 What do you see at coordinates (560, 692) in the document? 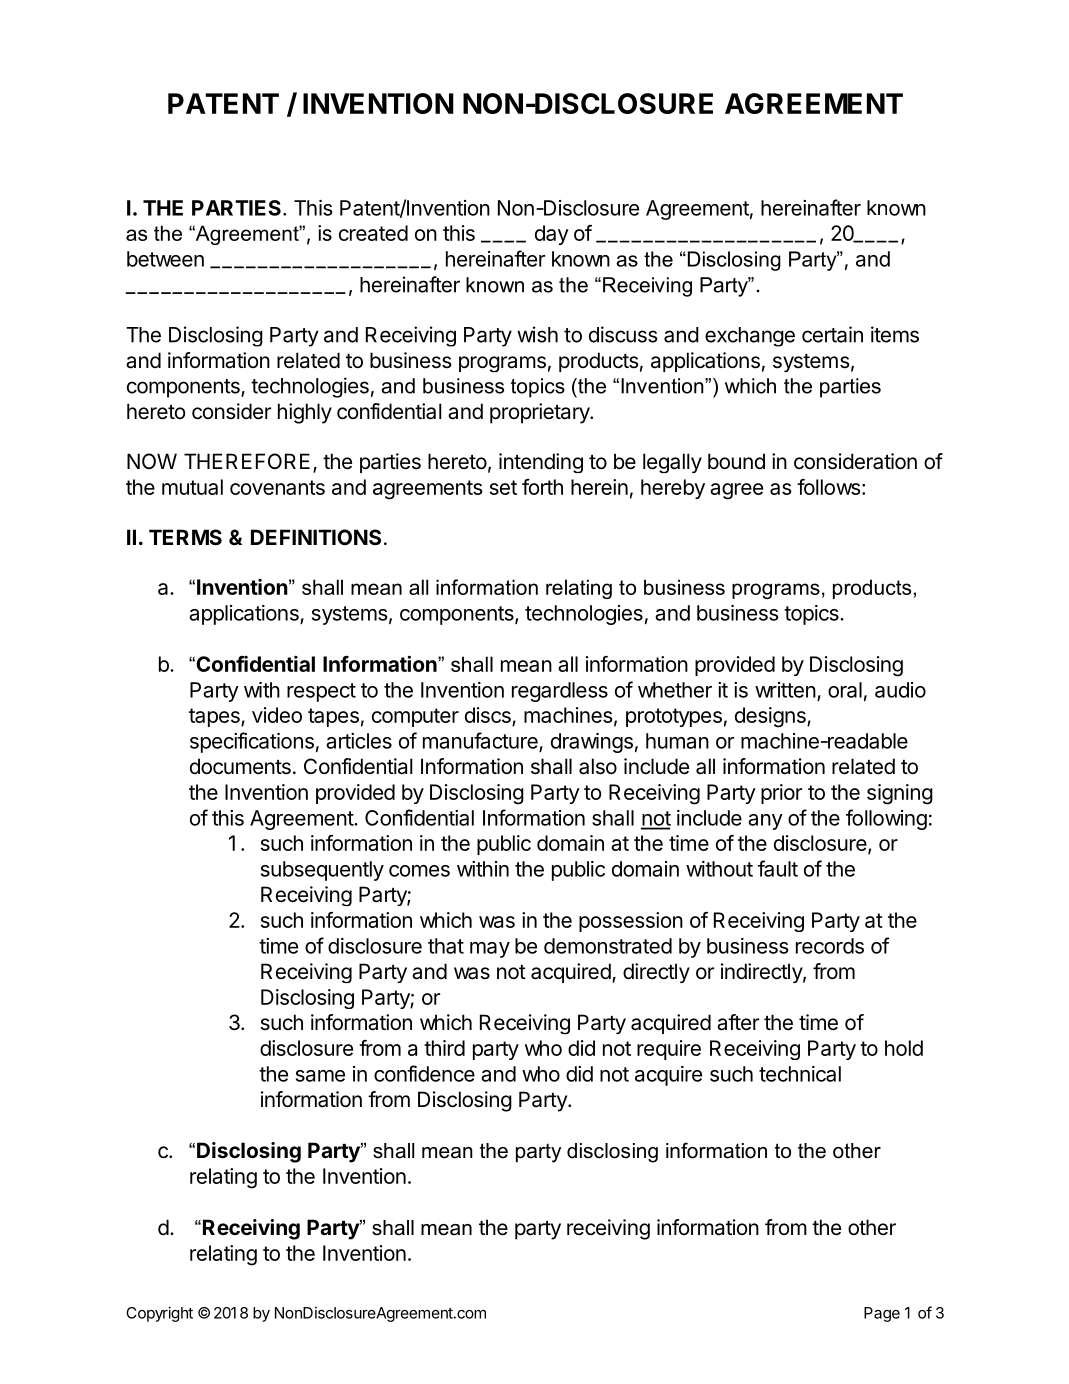
I see `regardless` at bounding box center [560, 692].
